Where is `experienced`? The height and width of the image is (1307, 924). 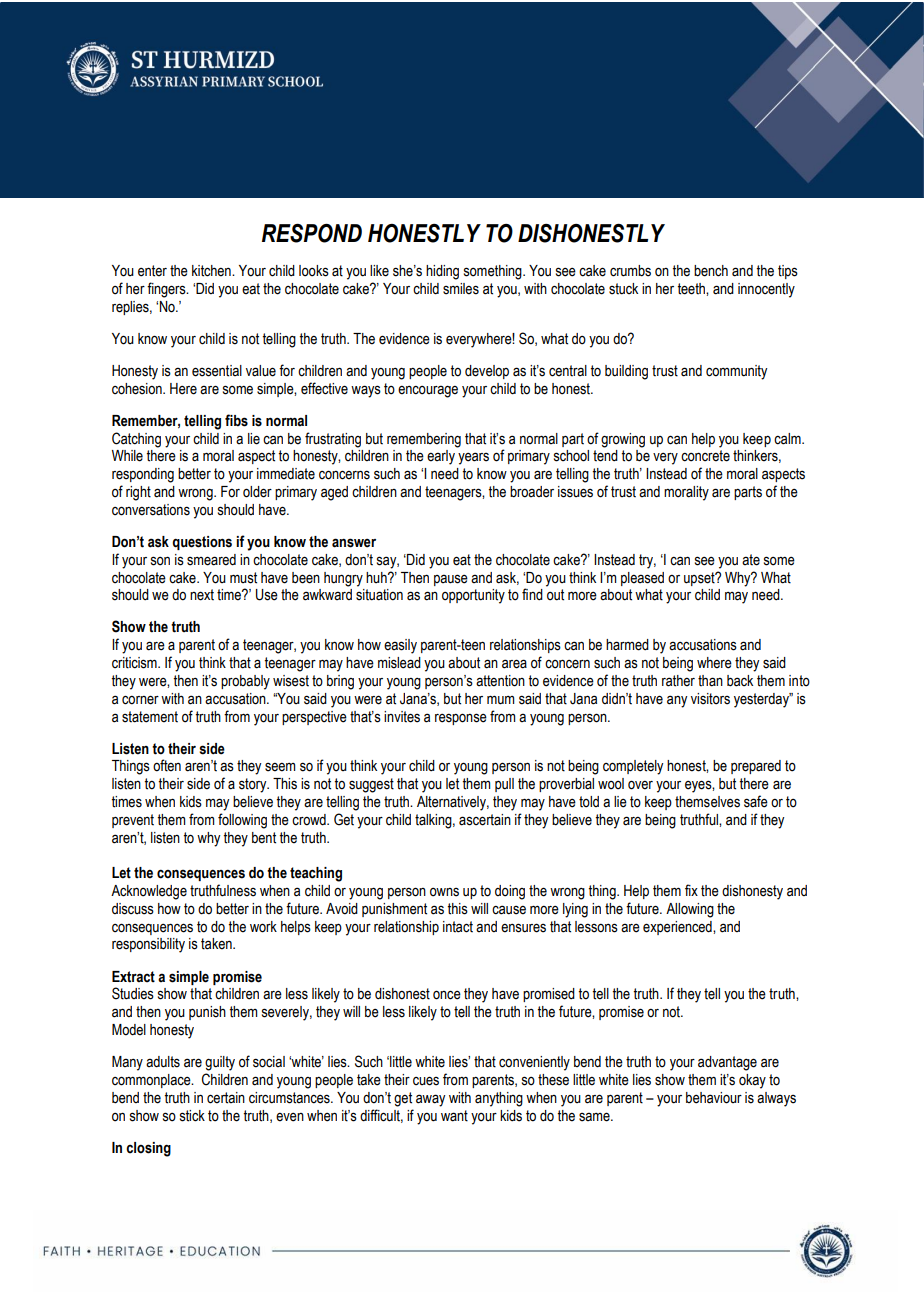
experienced is located at coordinates (678, 928).
